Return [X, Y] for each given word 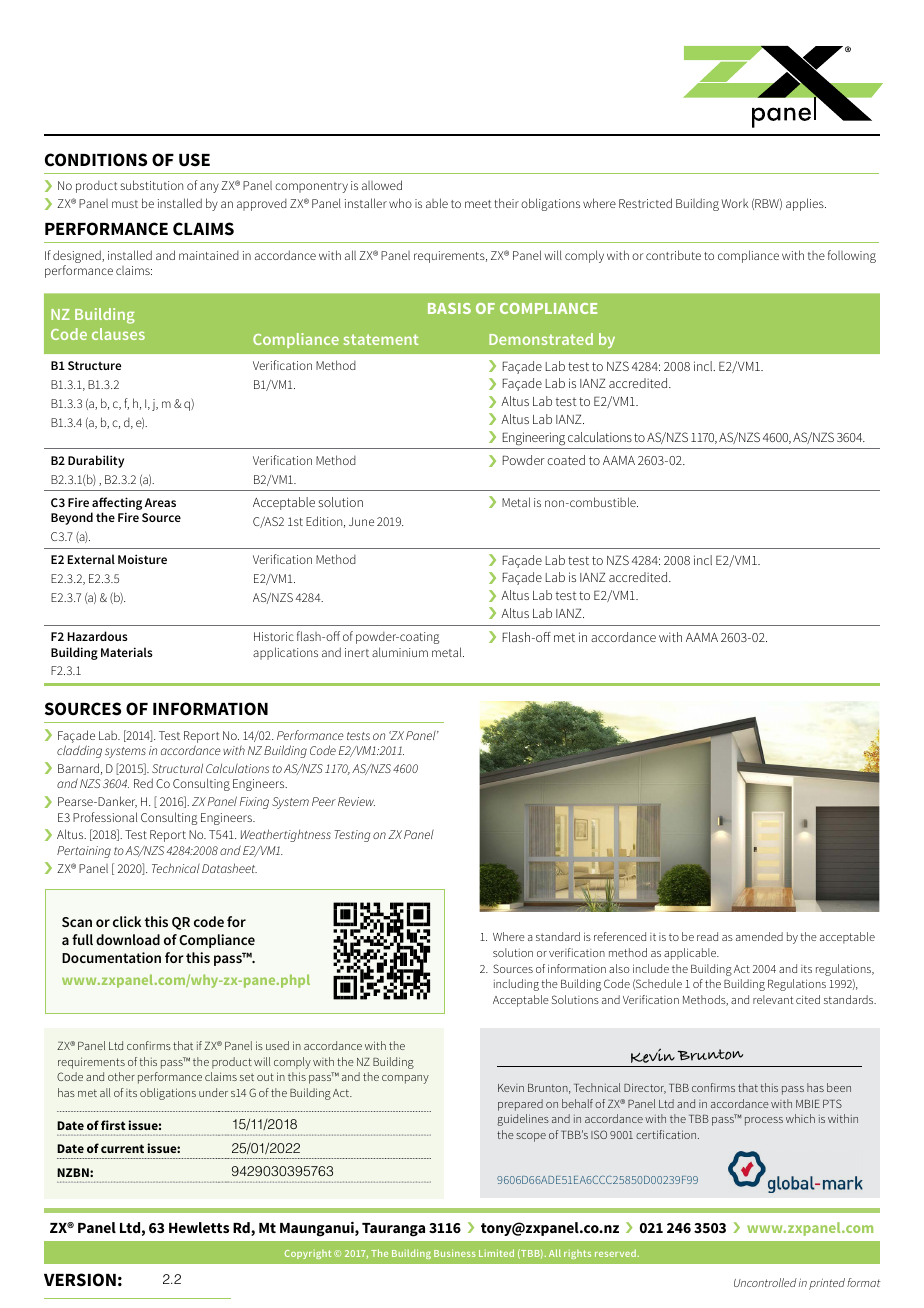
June [361, 521]
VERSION [80, 1280]
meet [478, 204]
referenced [620, 936]
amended [759, 936]
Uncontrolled [765, 1282]
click [127, 921]
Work [734, 203]
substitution [151, 185]
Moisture [142, 559]
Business [455, 1253]
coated [566, 460]
